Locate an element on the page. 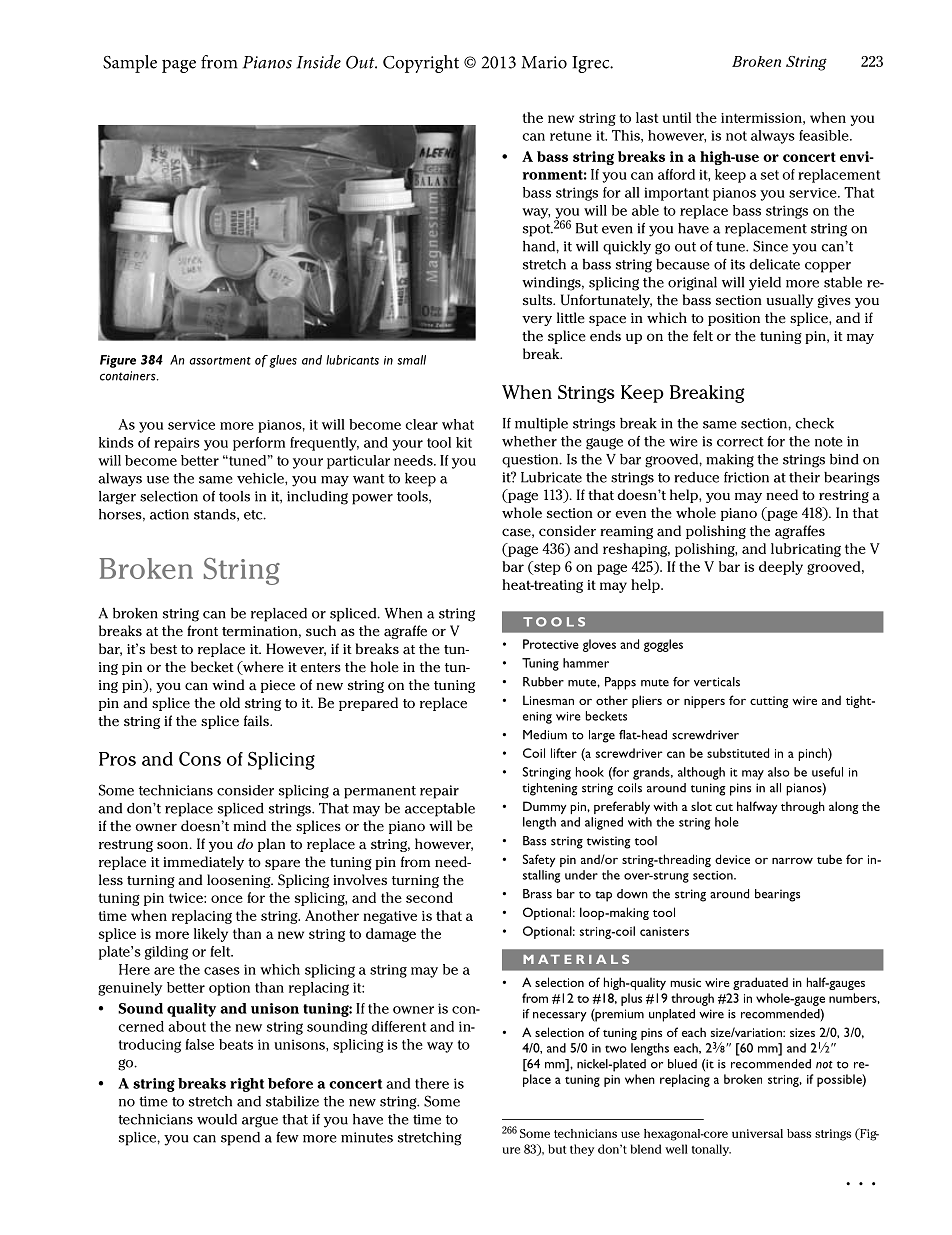  kit is located at coordinates (464, 442).
